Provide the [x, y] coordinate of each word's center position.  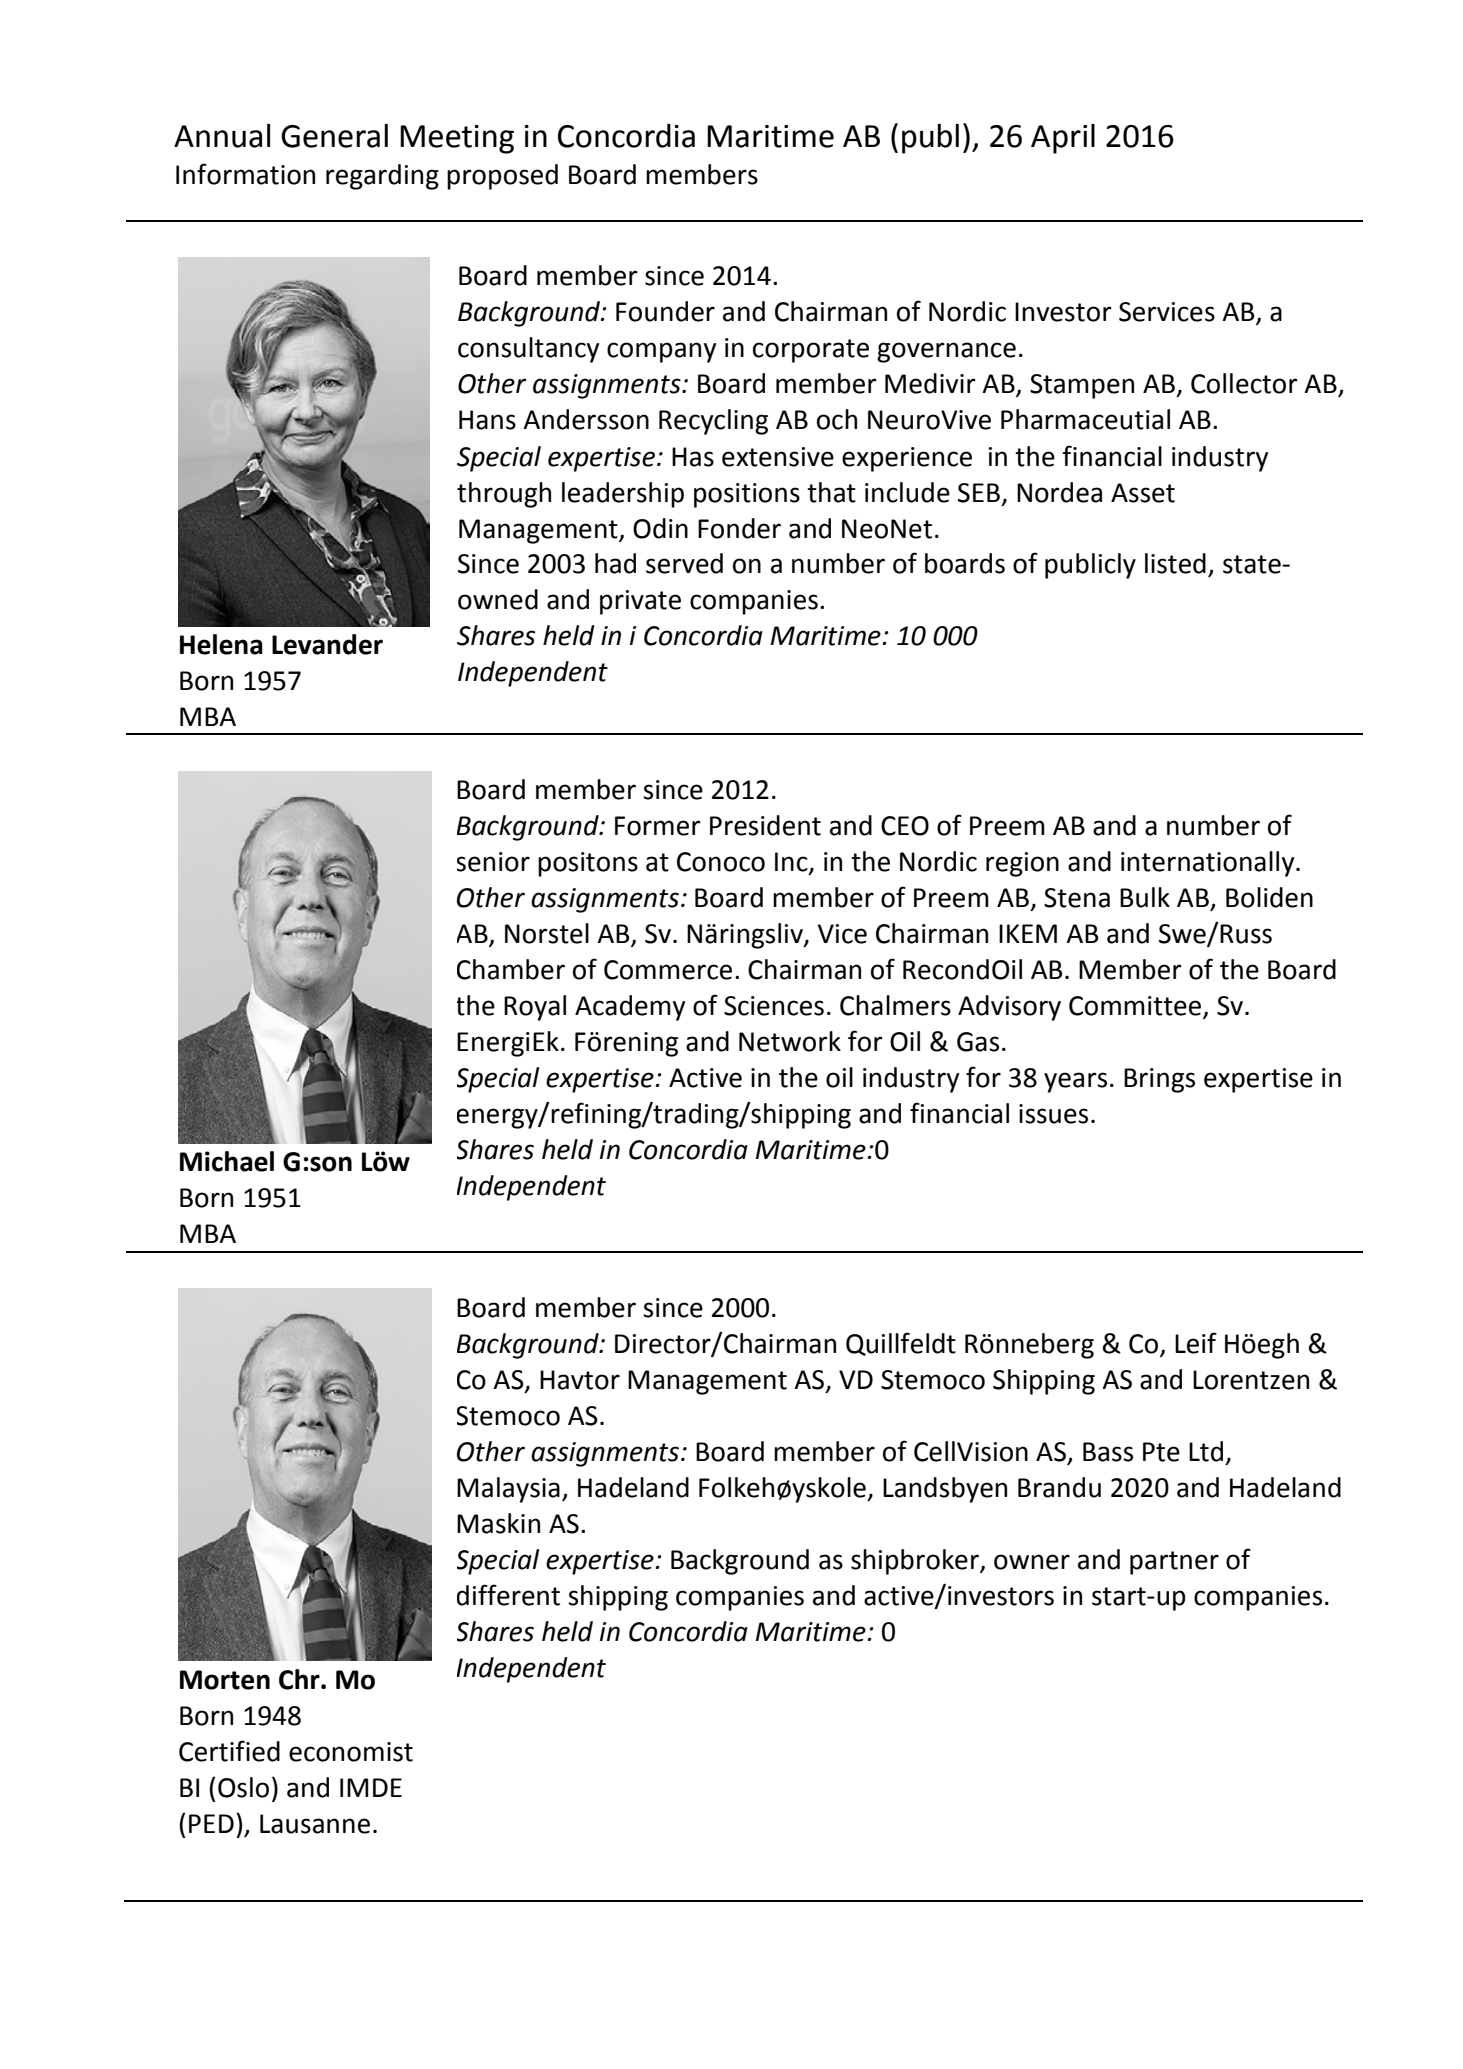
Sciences [774, 1006]
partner [1174, 1563]
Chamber [511, 969]
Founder [665, 311]
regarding [382, 177]
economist [351, 1752]
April [1063, 139]
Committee [1136, 1007]
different [508, 1595]
